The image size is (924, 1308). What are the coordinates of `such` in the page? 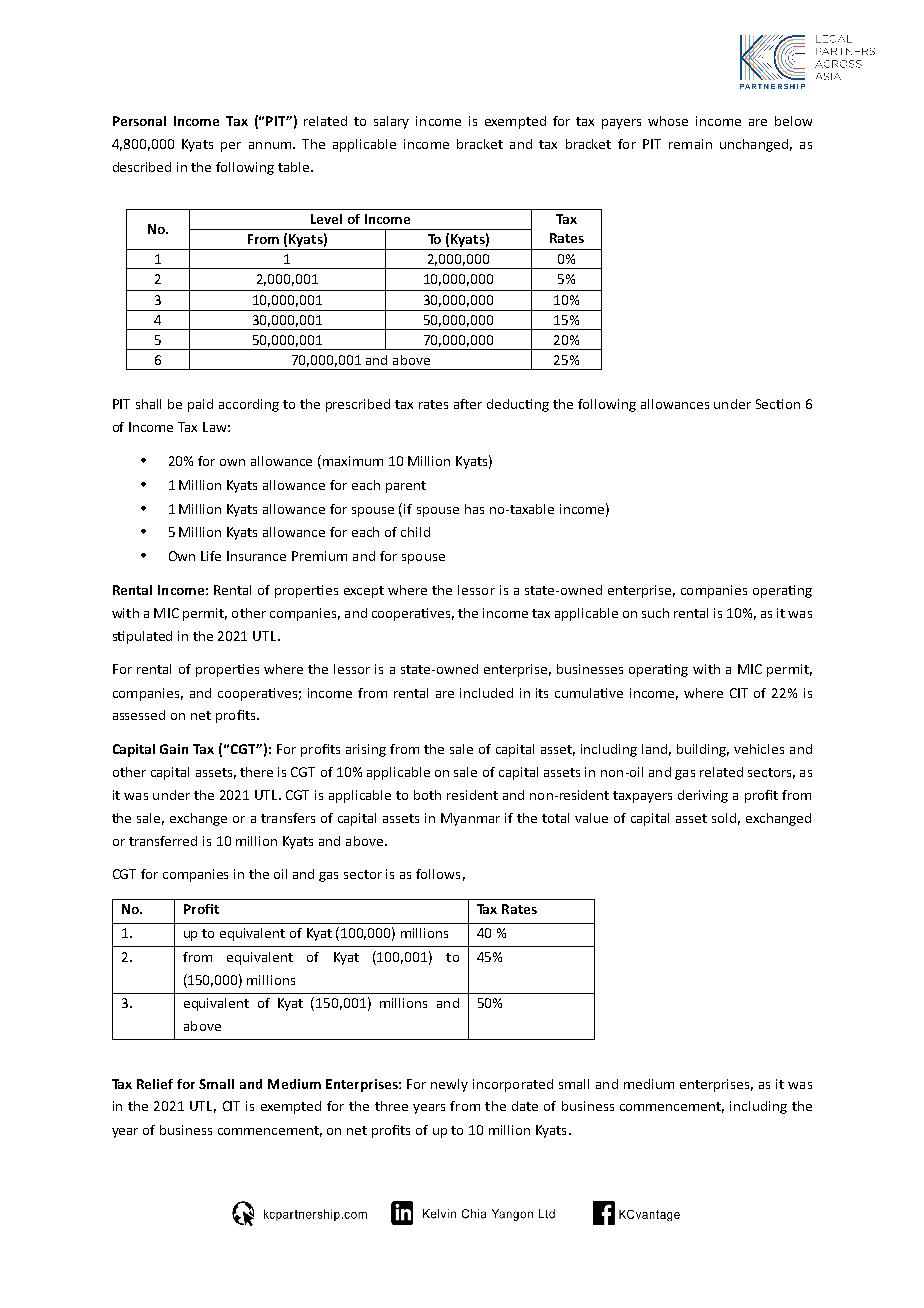 It's located at (655, 613).
